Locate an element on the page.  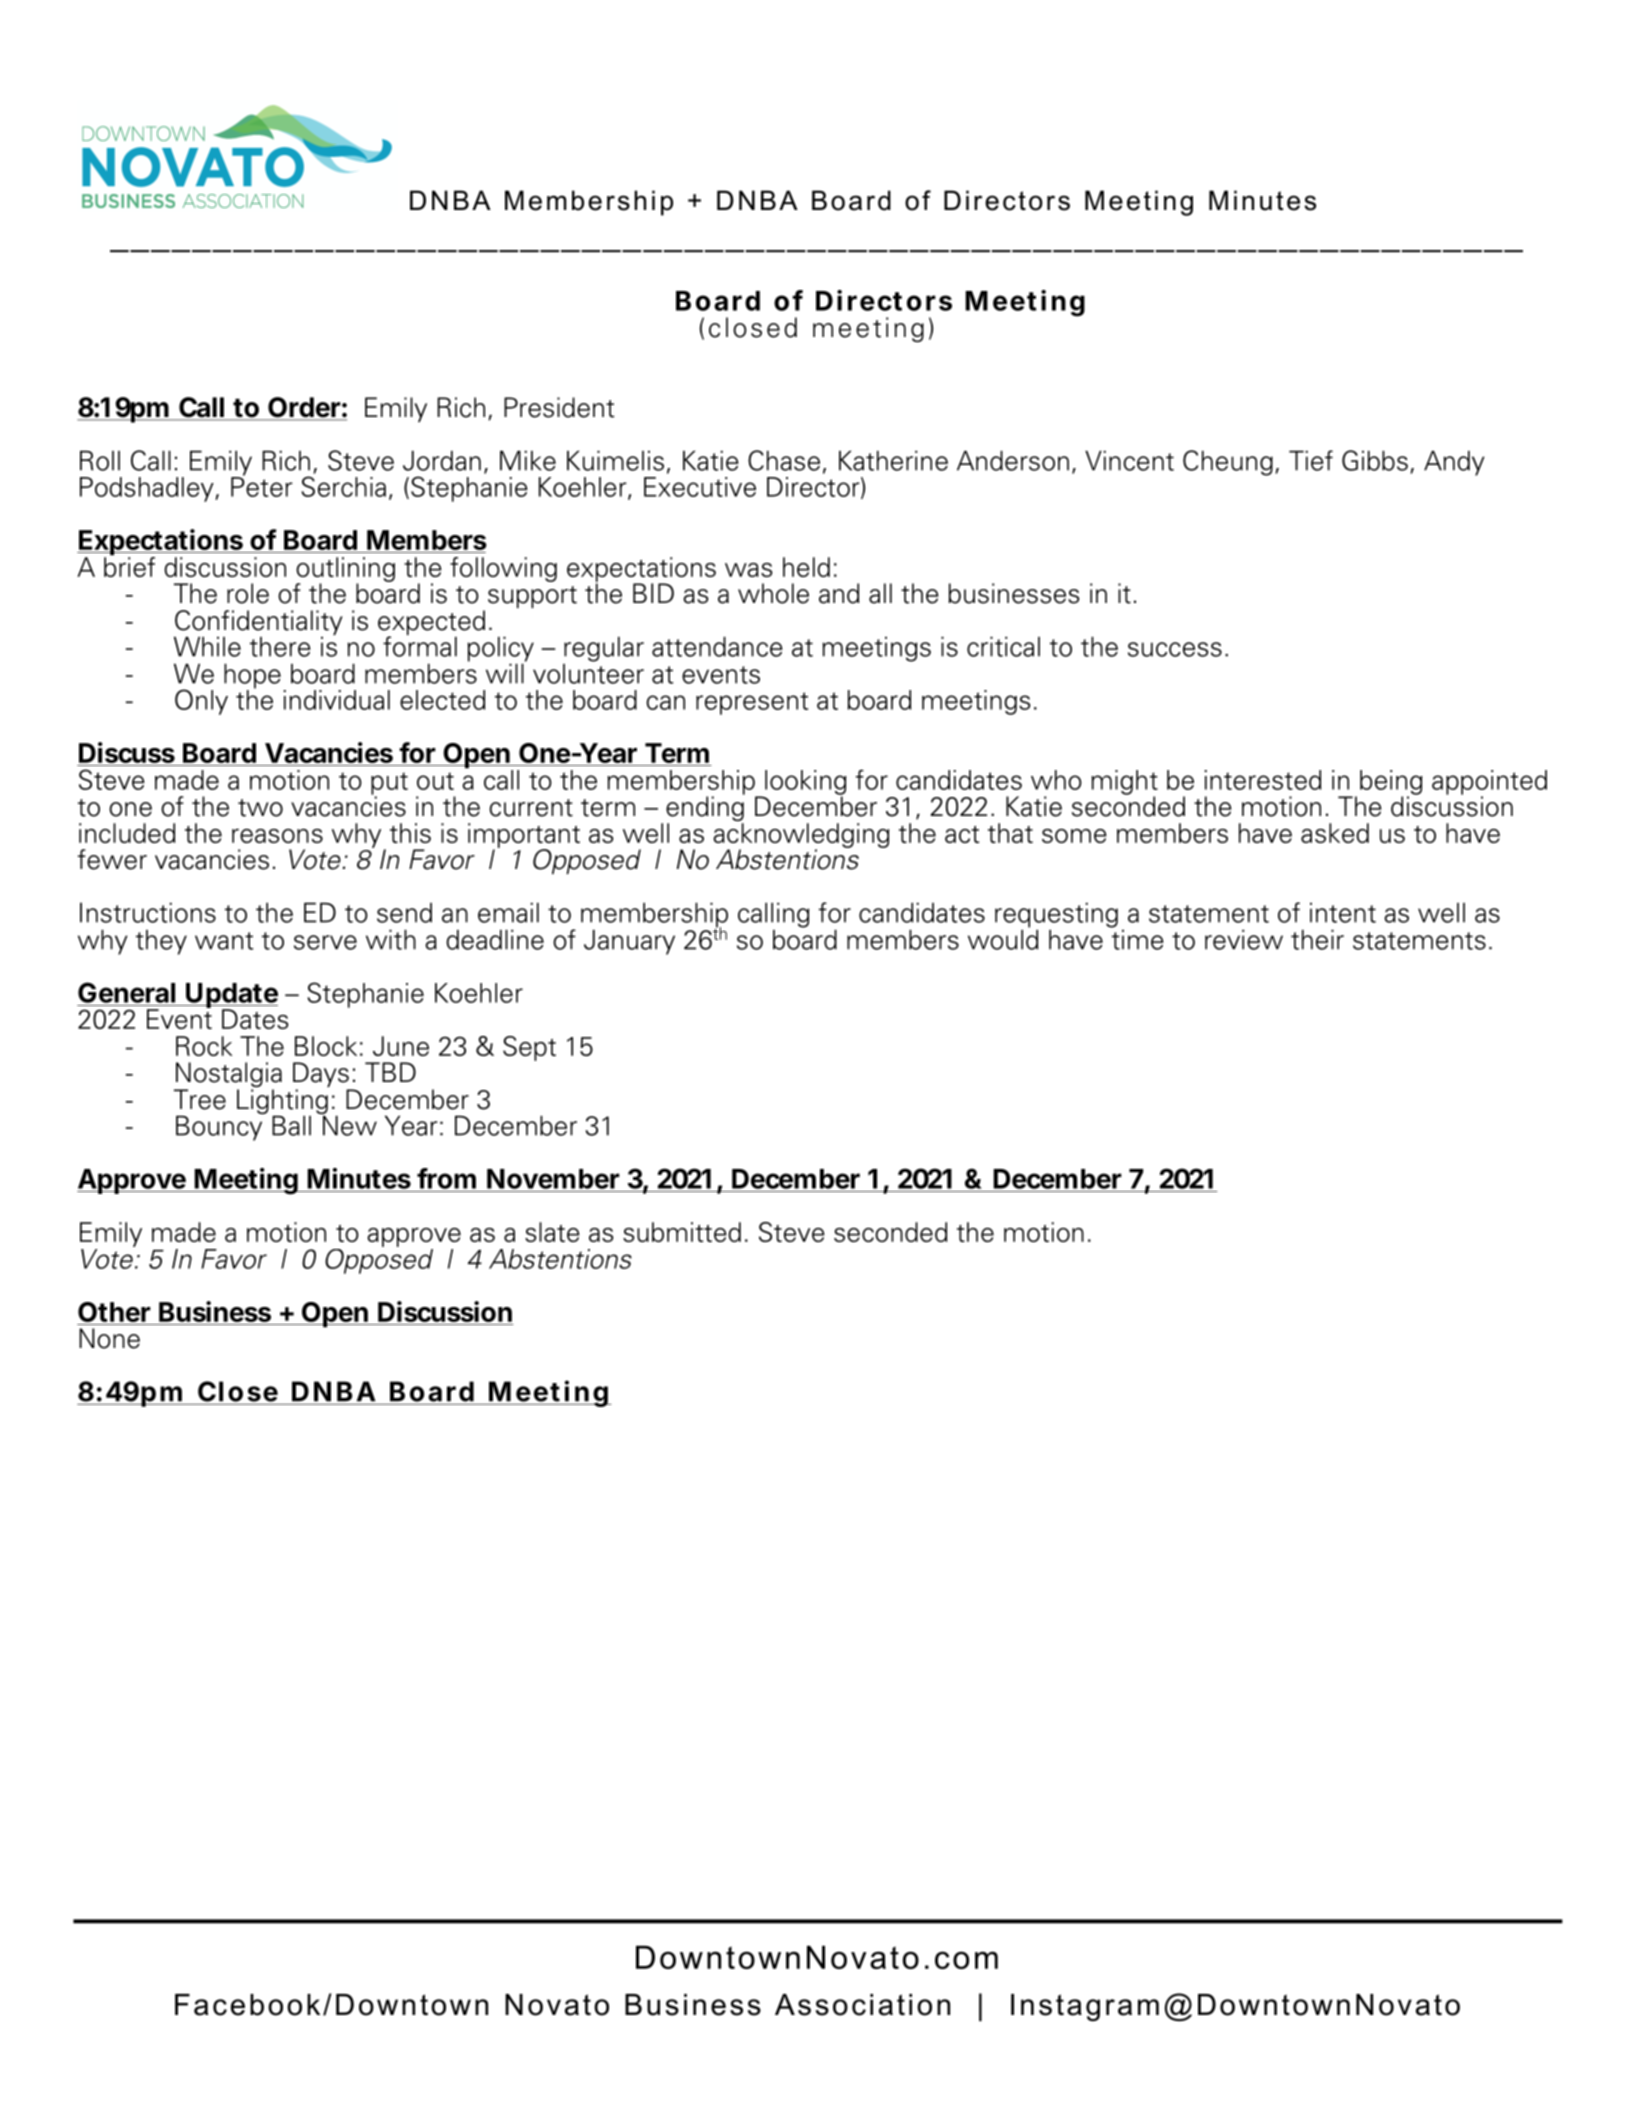
Association is located at coordinates (862, 2005).
